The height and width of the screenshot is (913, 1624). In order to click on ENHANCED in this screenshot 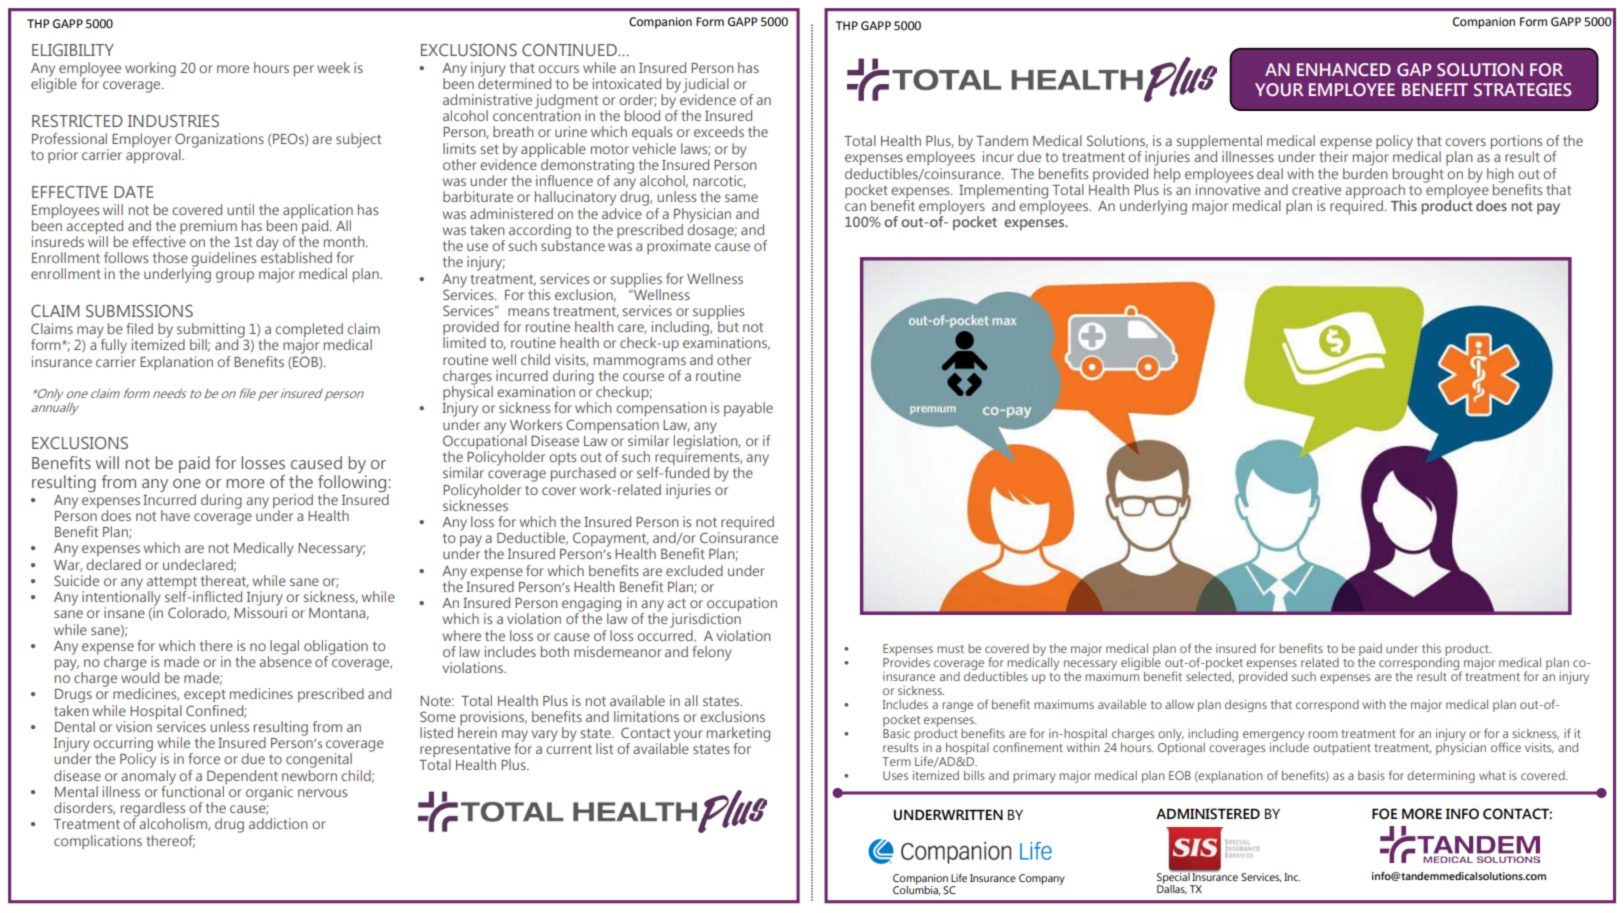, I will do `click(1344, 69)`.
